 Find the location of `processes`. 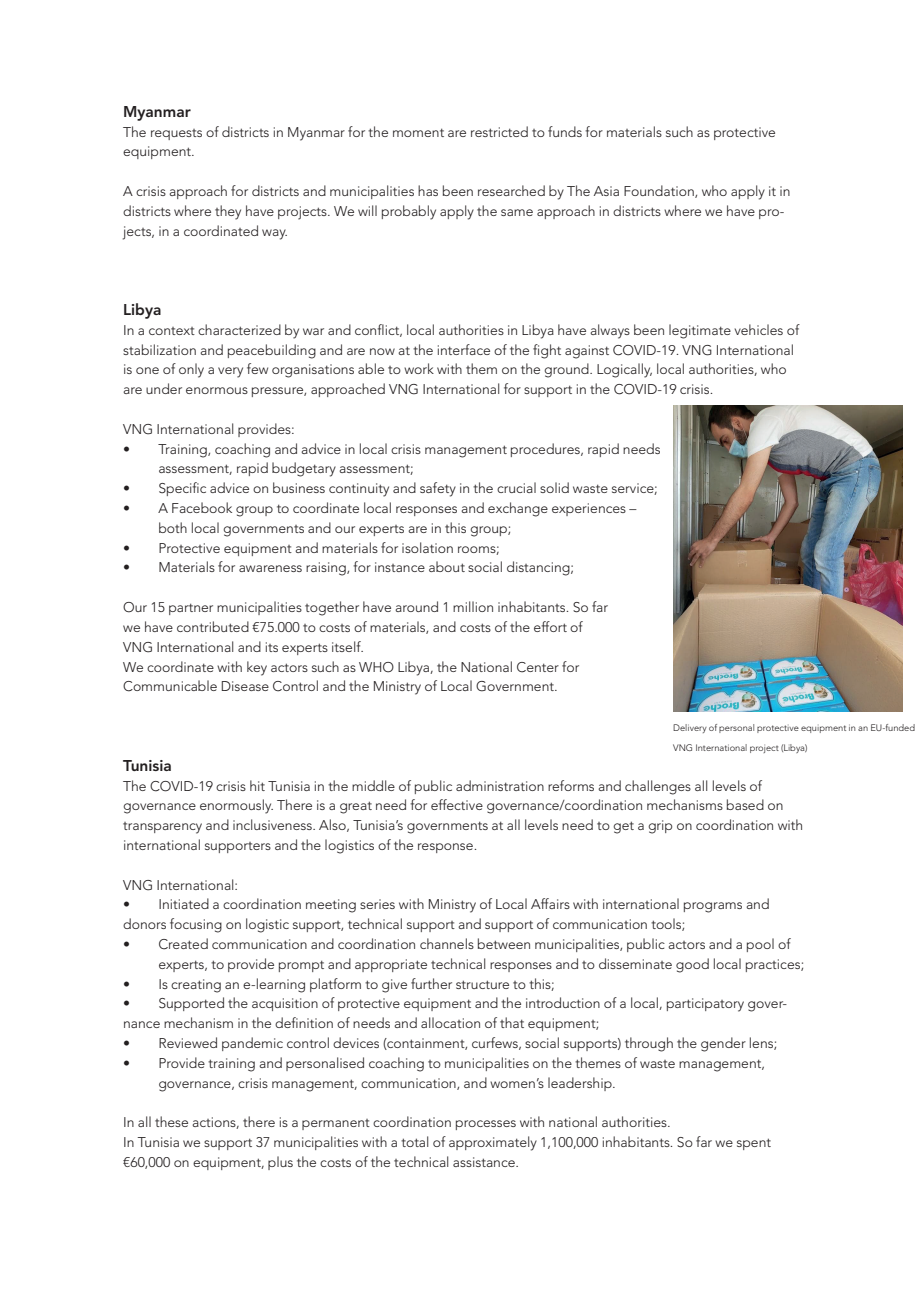

processes is located at coordinates (486, 1125).
